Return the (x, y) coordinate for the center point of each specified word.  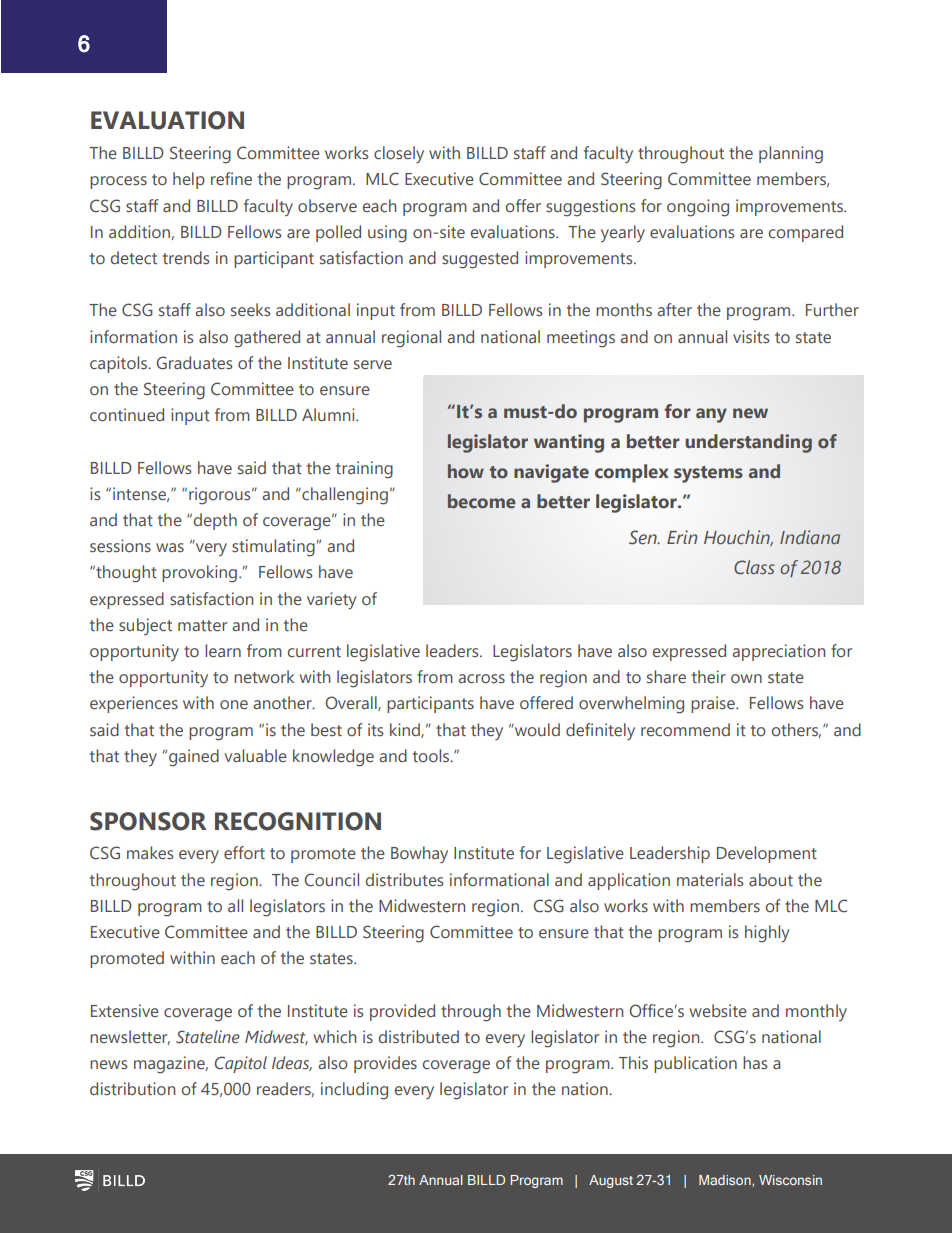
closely (399, 154)
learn (223, 650)
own (746, 678)
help (189, 180)
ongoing (698, 208)
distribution (132, 1088)
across (481, 679)
